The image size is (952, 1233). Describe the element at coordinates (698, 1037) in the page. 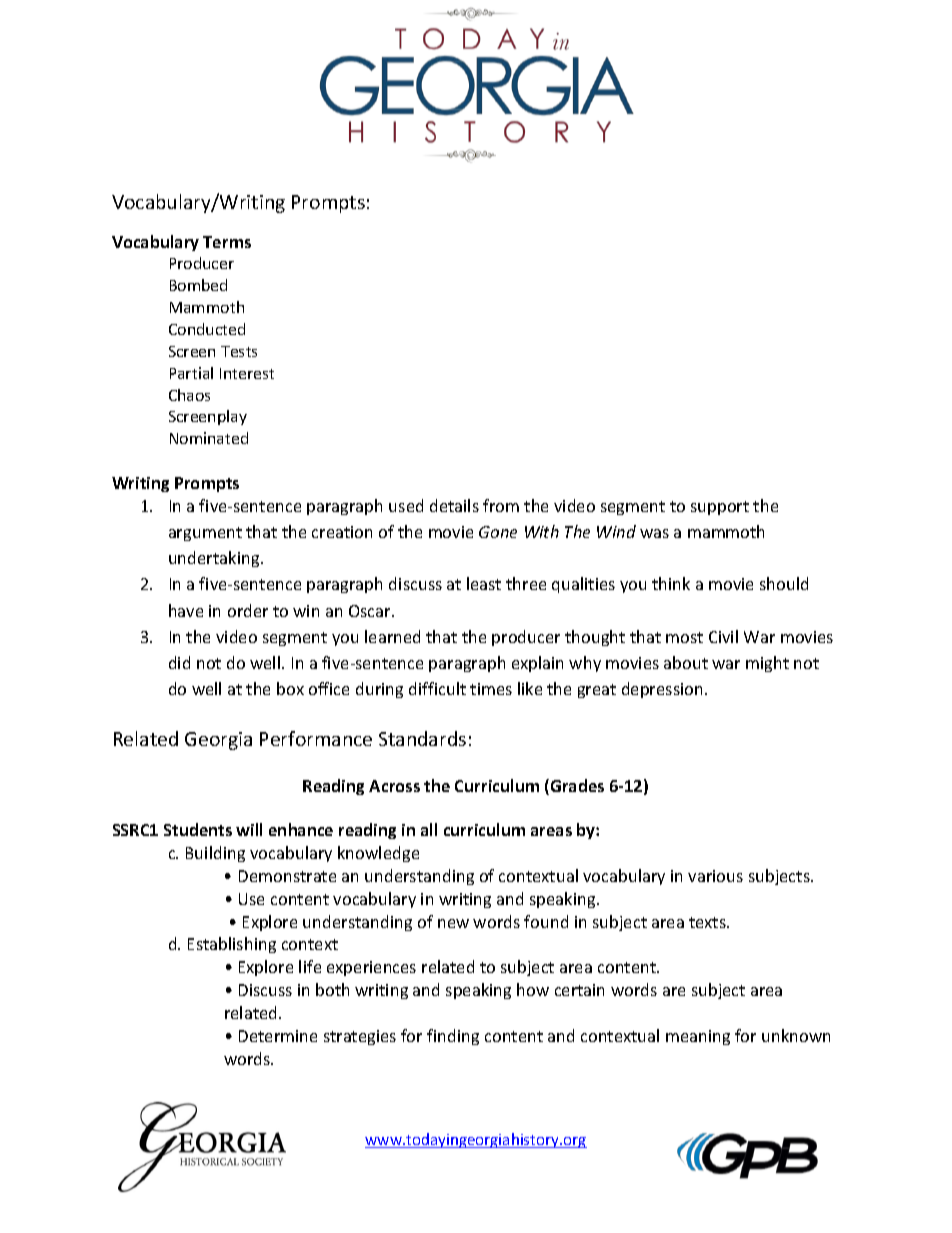

I see `meaning` at that location.
